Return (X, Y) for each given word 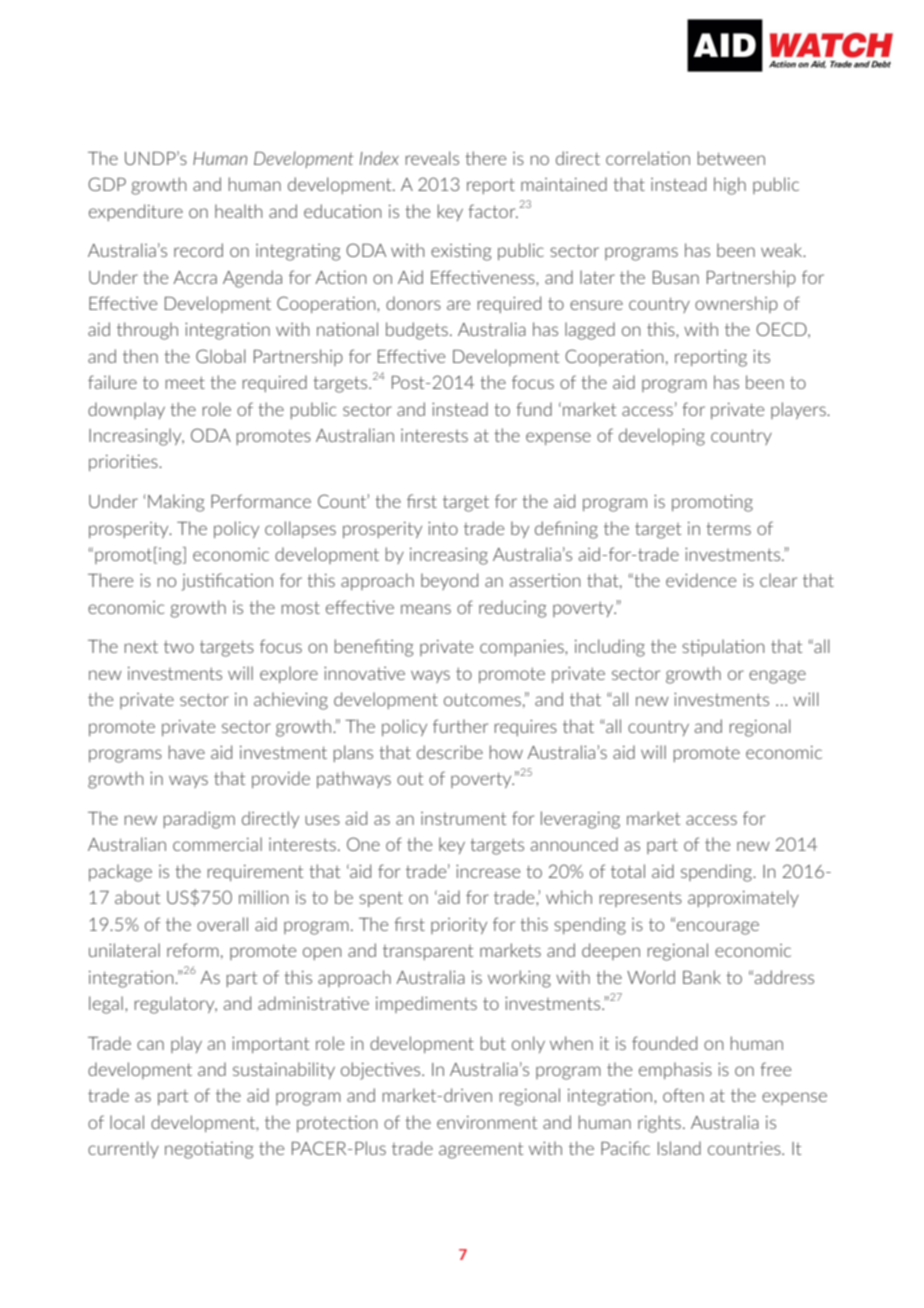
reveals (432, 158)
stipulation (723, 647)
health (238, 211)
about (137, 897)
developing (662, 437)
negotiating (209, 1150)
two (179, 647)
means (426, 609)
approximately (743, 898)
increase (488, 871)
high (730, 186)
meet (185, 382)
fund (534, 409)
